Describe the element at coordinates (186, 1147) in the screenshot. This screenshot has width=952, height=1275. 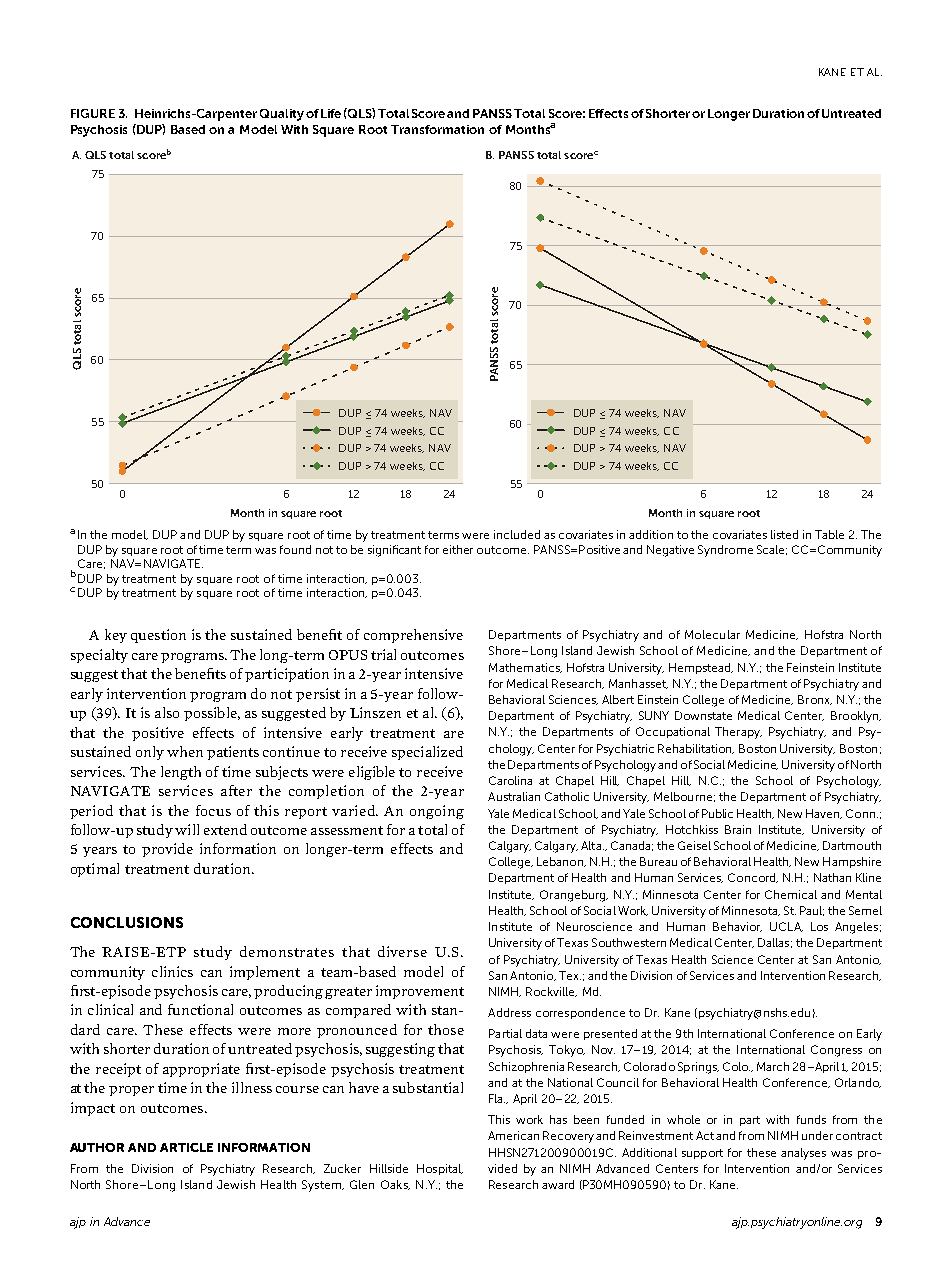
I see `ARTICLE` at that location.
